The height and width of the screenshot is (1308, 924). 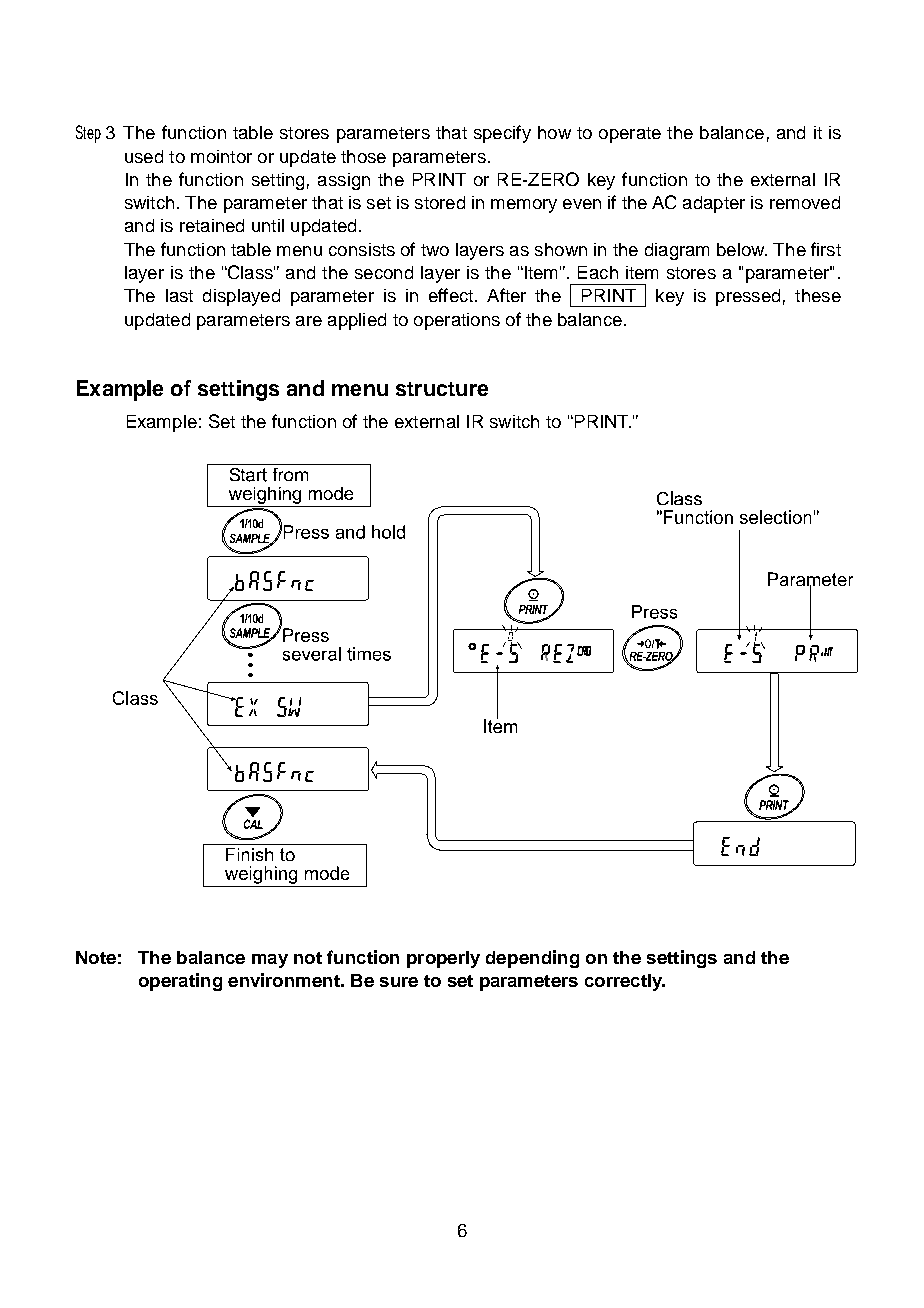 I want to click on used, so click(x=144, y=156).
